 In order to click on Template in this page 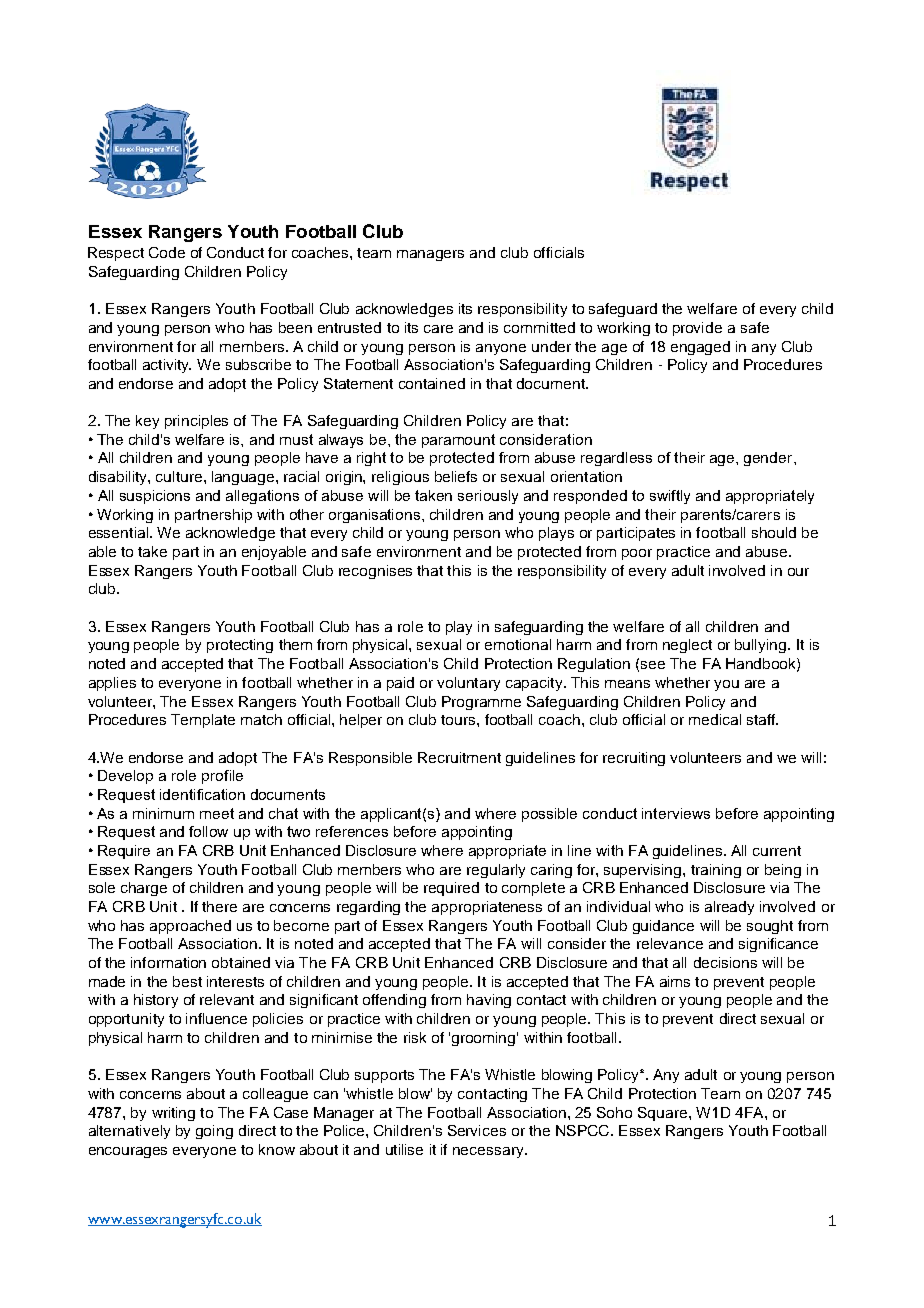, I will do `click(203, 721)`.
